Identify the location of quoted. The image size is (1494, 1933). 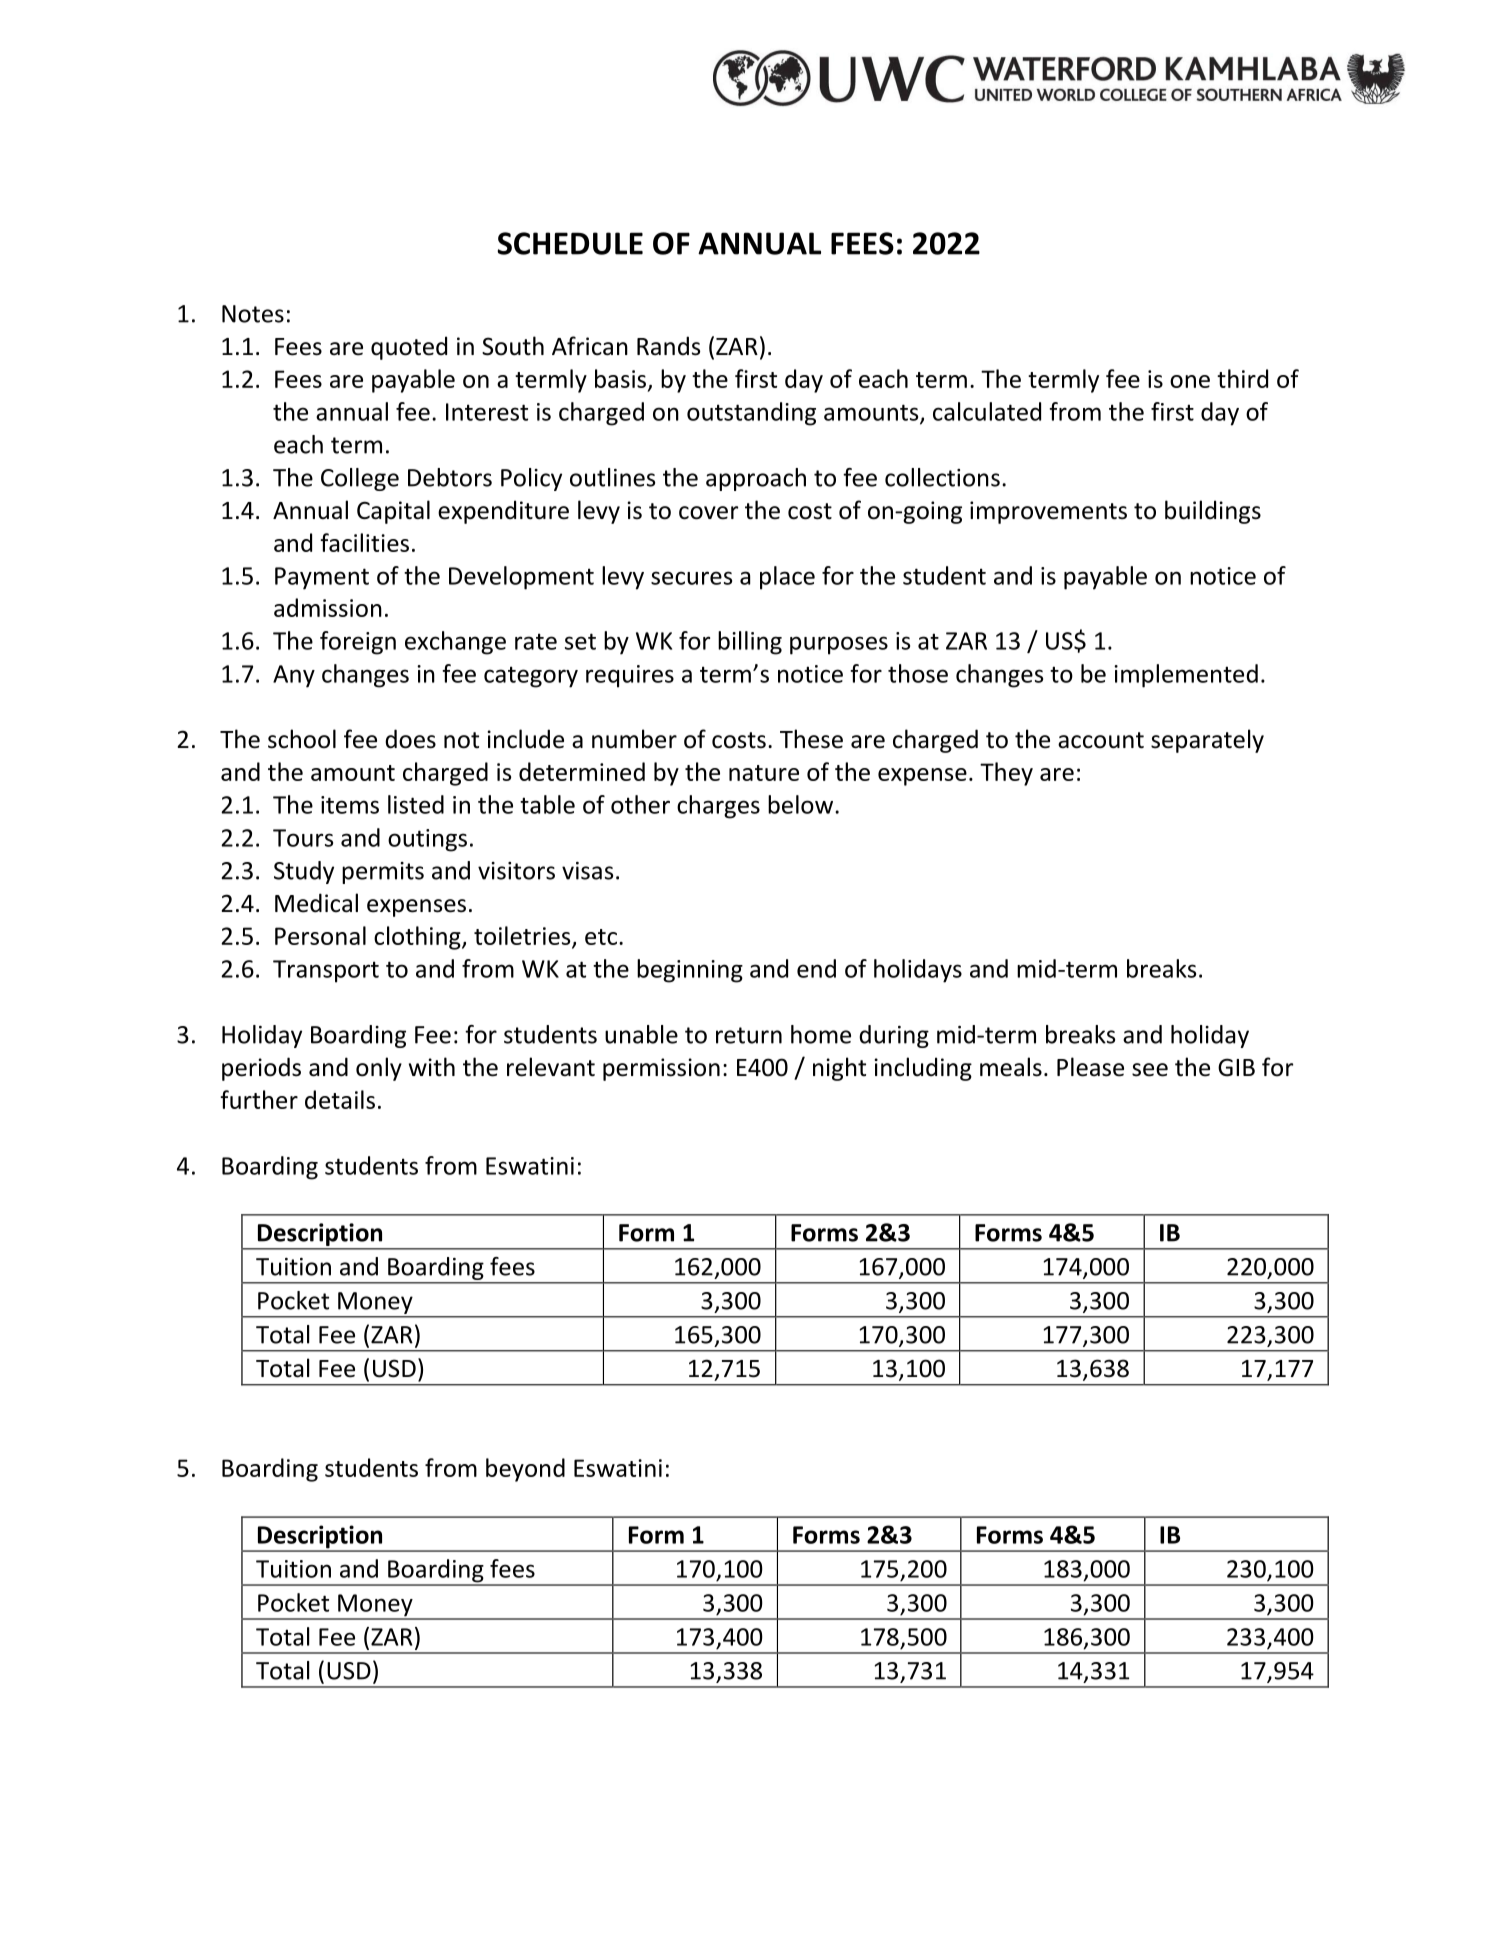
(409, 348).
